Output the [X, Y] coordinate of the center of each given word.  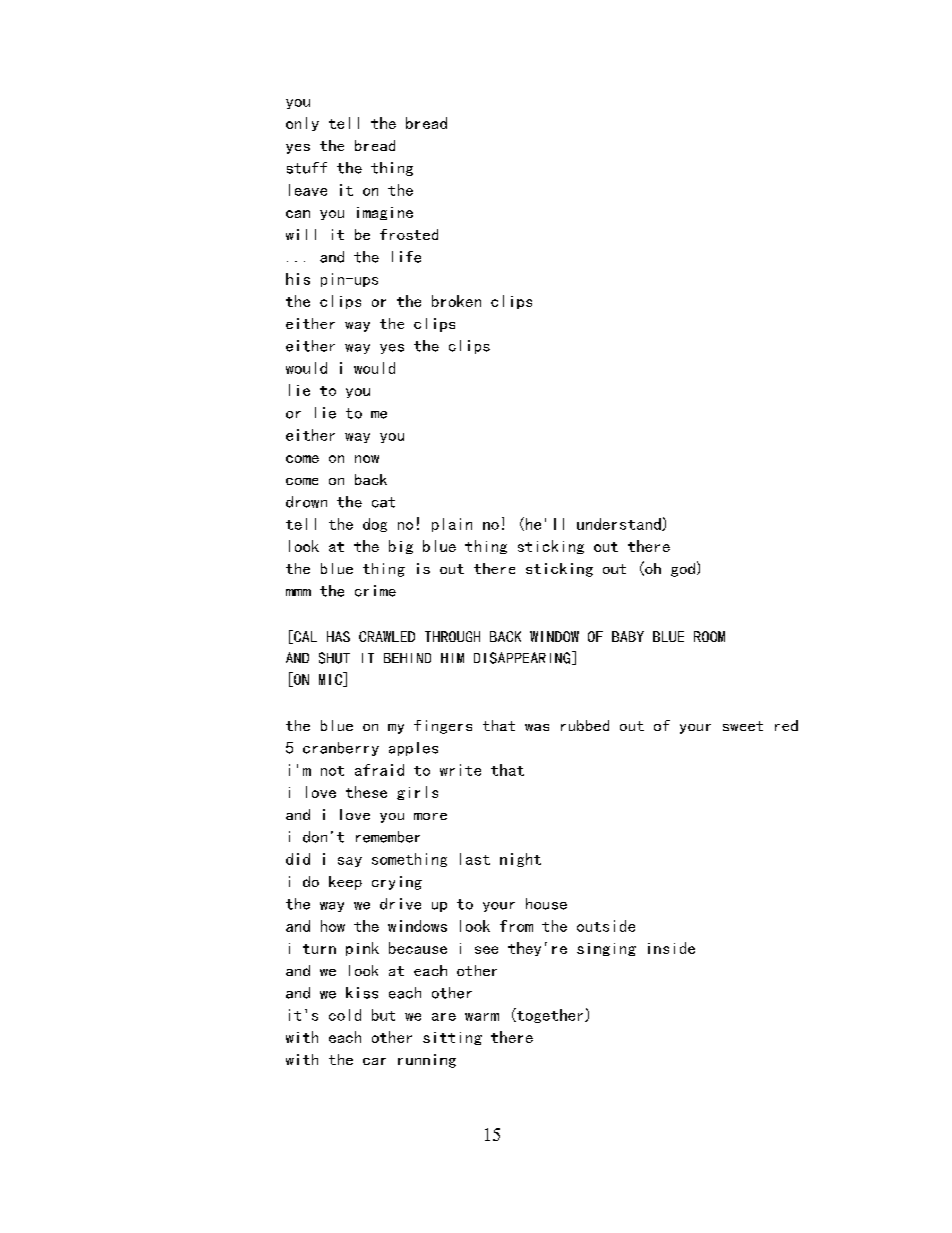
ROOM [709, 636]
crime [375, 591]
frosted [409, 234]
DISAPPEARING [523, 658]
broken [456, 301]
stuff [307, 168]
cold [345, 1015]
